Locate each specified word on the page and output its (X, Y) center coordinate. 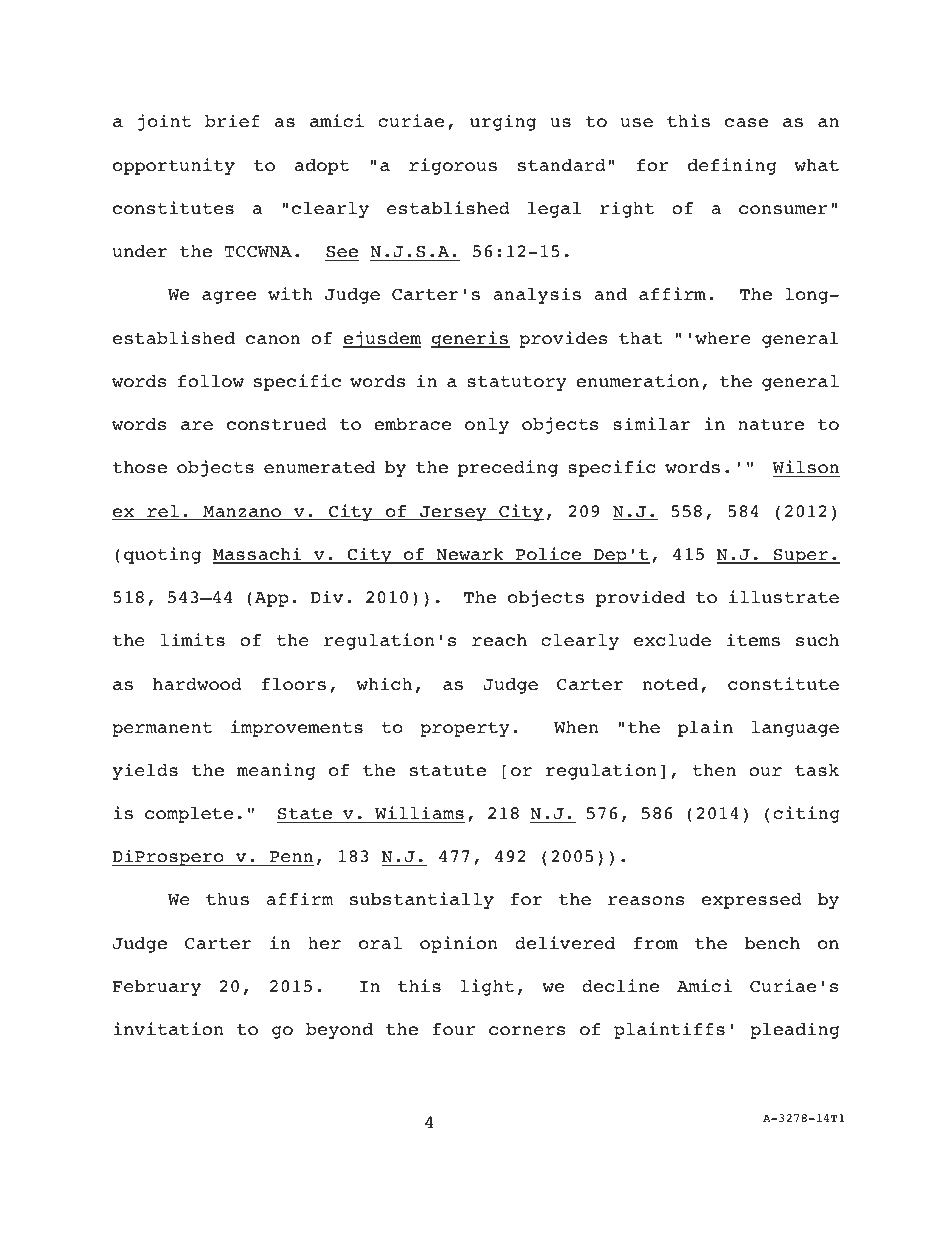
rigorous (453, 166)
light (487, 987)
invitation (168, 1029)
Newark (470, 555)
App (272, 599)
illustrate (784, 597)
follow (211, 381)
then (714, 770)
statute (448, 771)
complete (189, 815)
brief (232, 121)
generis (470, 339)
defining (732, 166)
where (723, 338)
